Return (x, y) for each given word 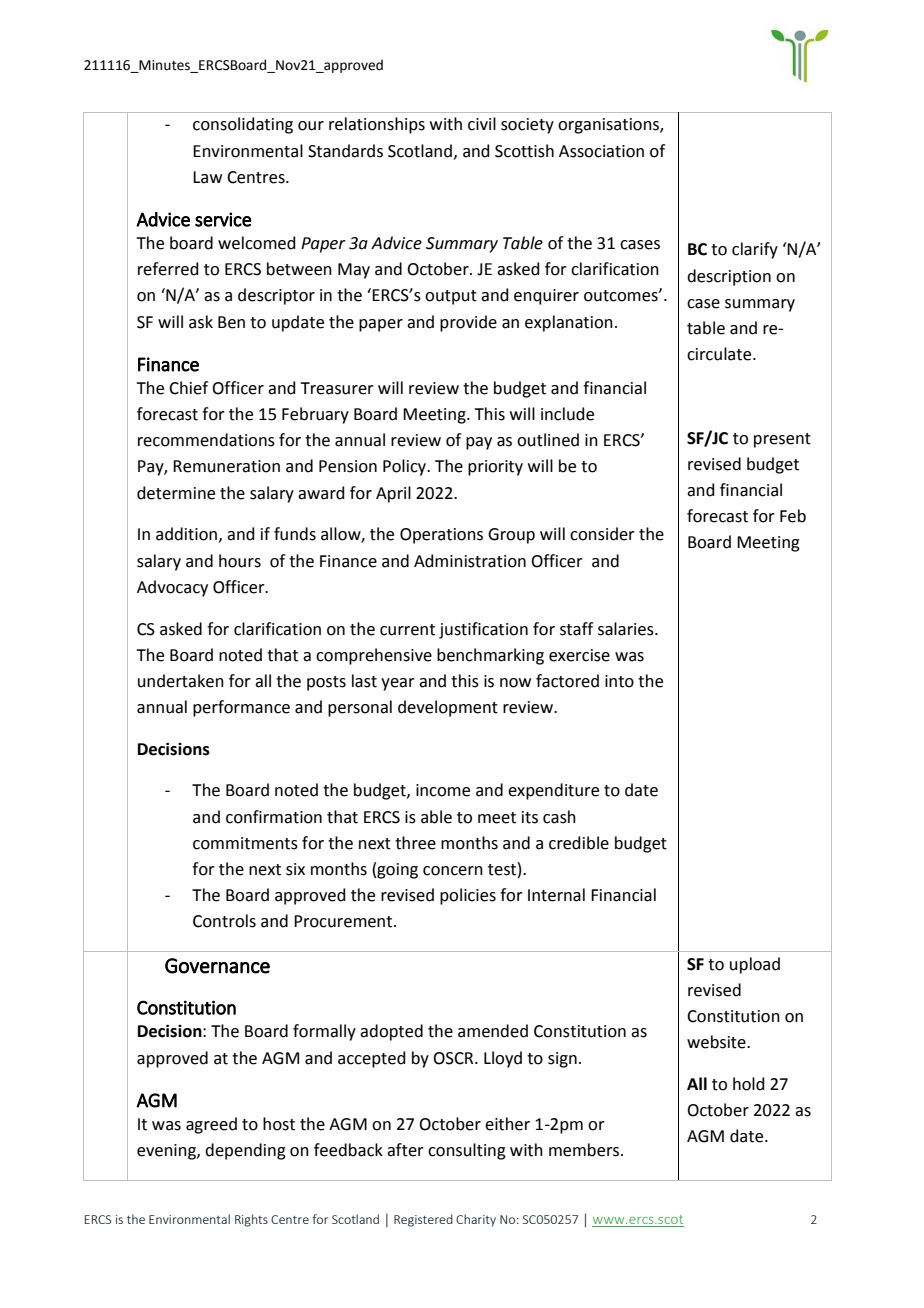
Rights (251, 1220)
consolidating (243, 125)
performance (241, 708)
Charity (476, 1220)
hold (749, 1084)
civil (482, 124)
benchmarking (490, 656)
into (619, 681)
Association (601, 151)
